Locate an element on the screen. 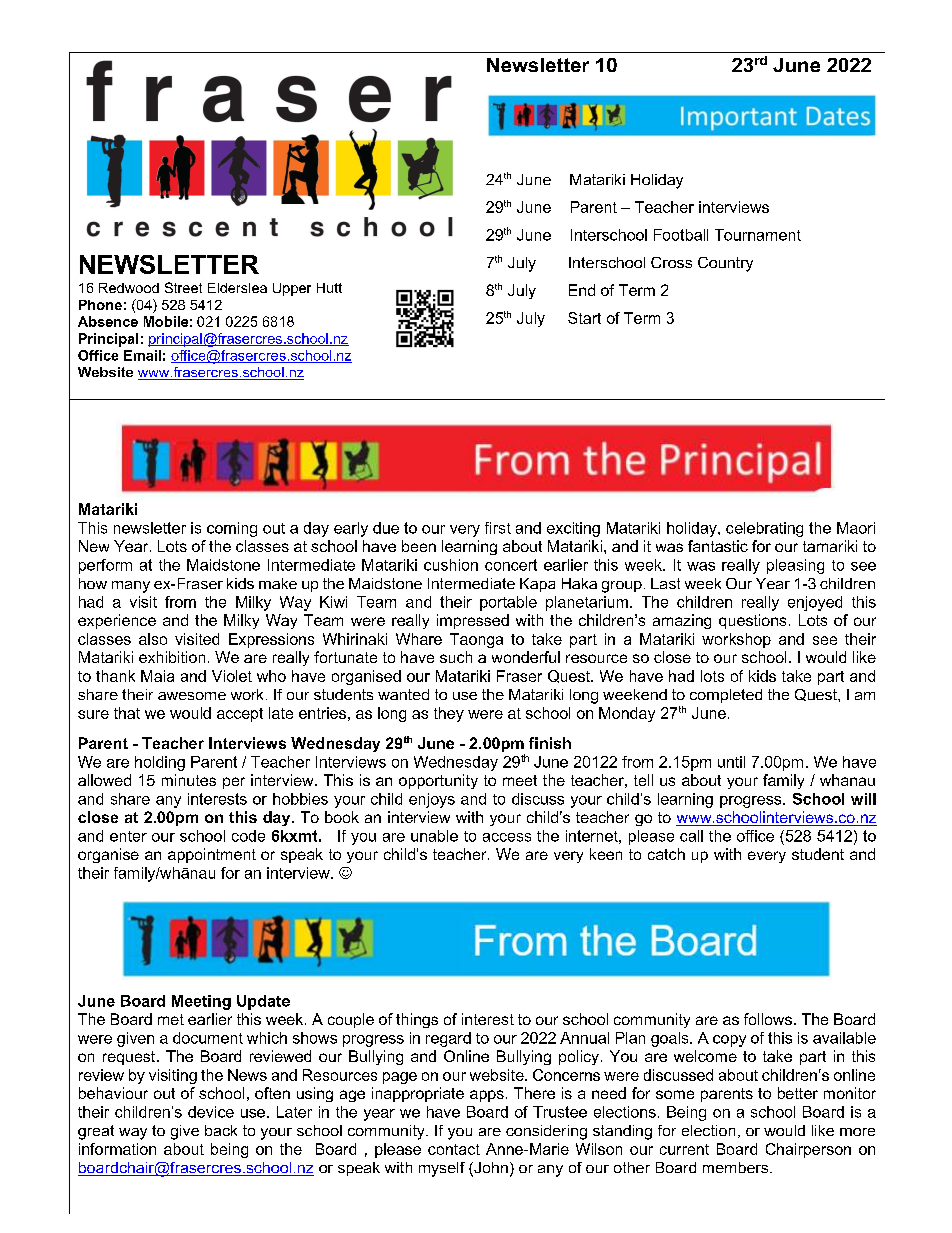  coming is located at coordinates (232, 529).
